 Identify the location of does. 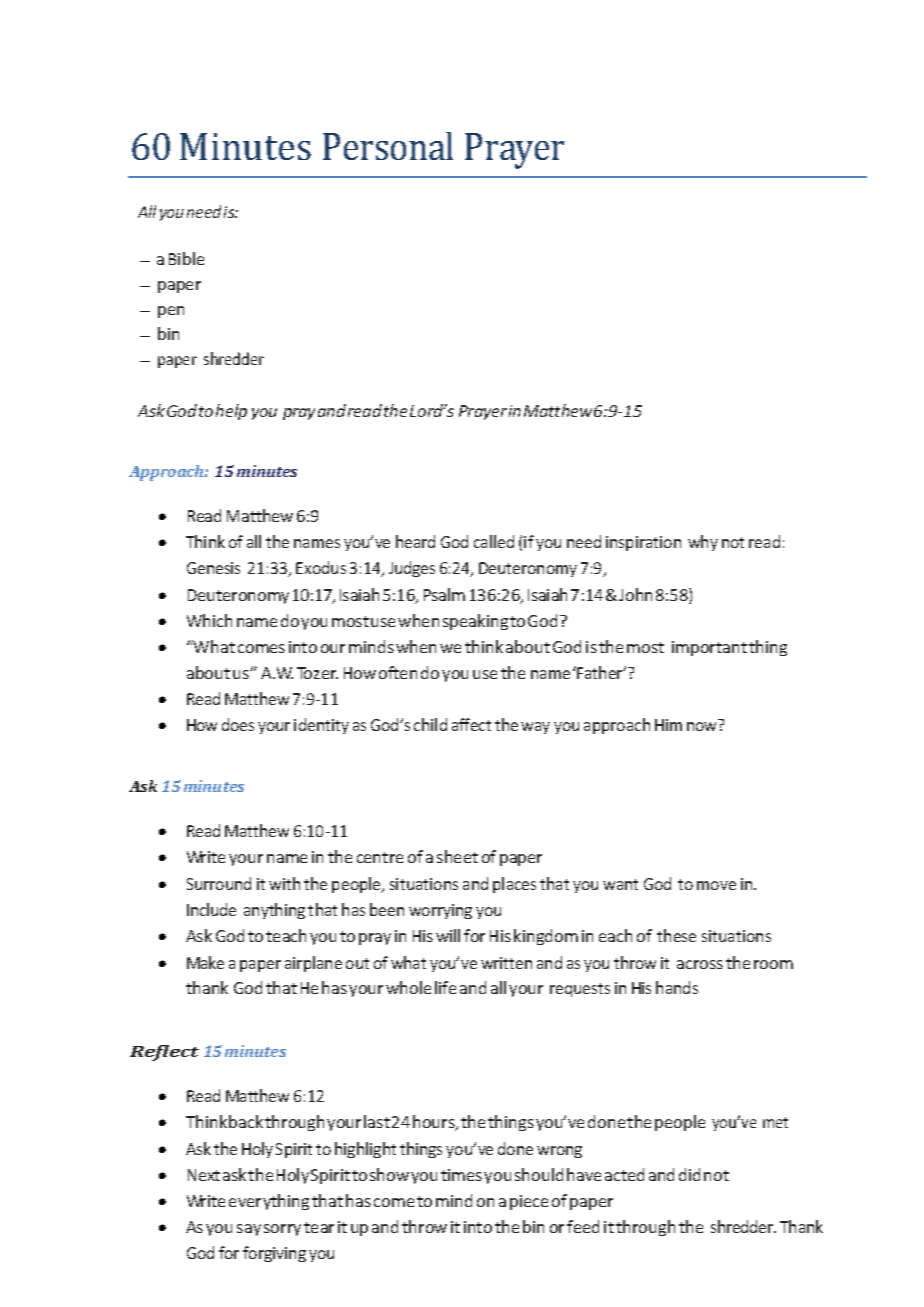
(238, 724).
